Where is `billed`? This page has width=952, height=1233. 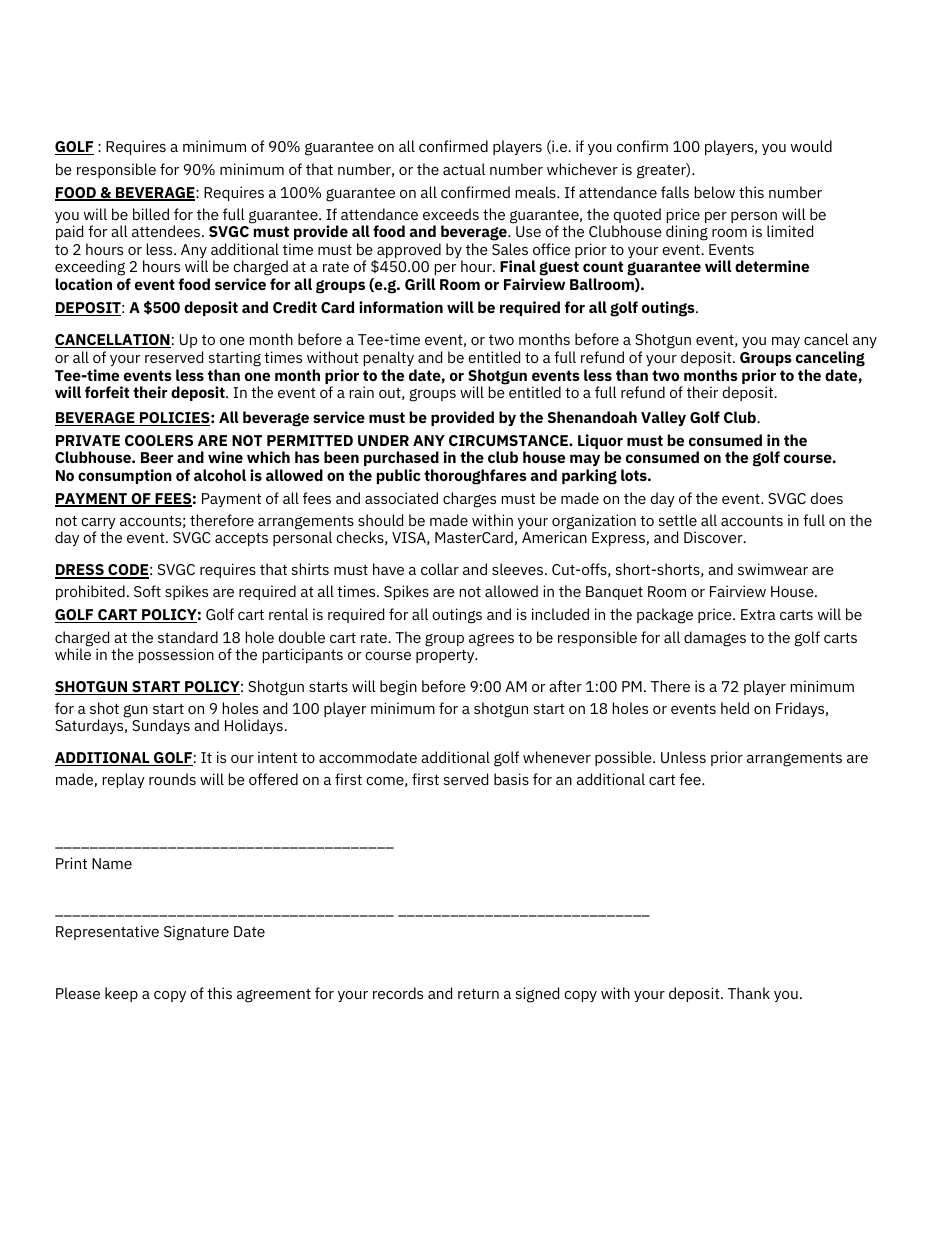 billed is located at coordinates (151, 214).
